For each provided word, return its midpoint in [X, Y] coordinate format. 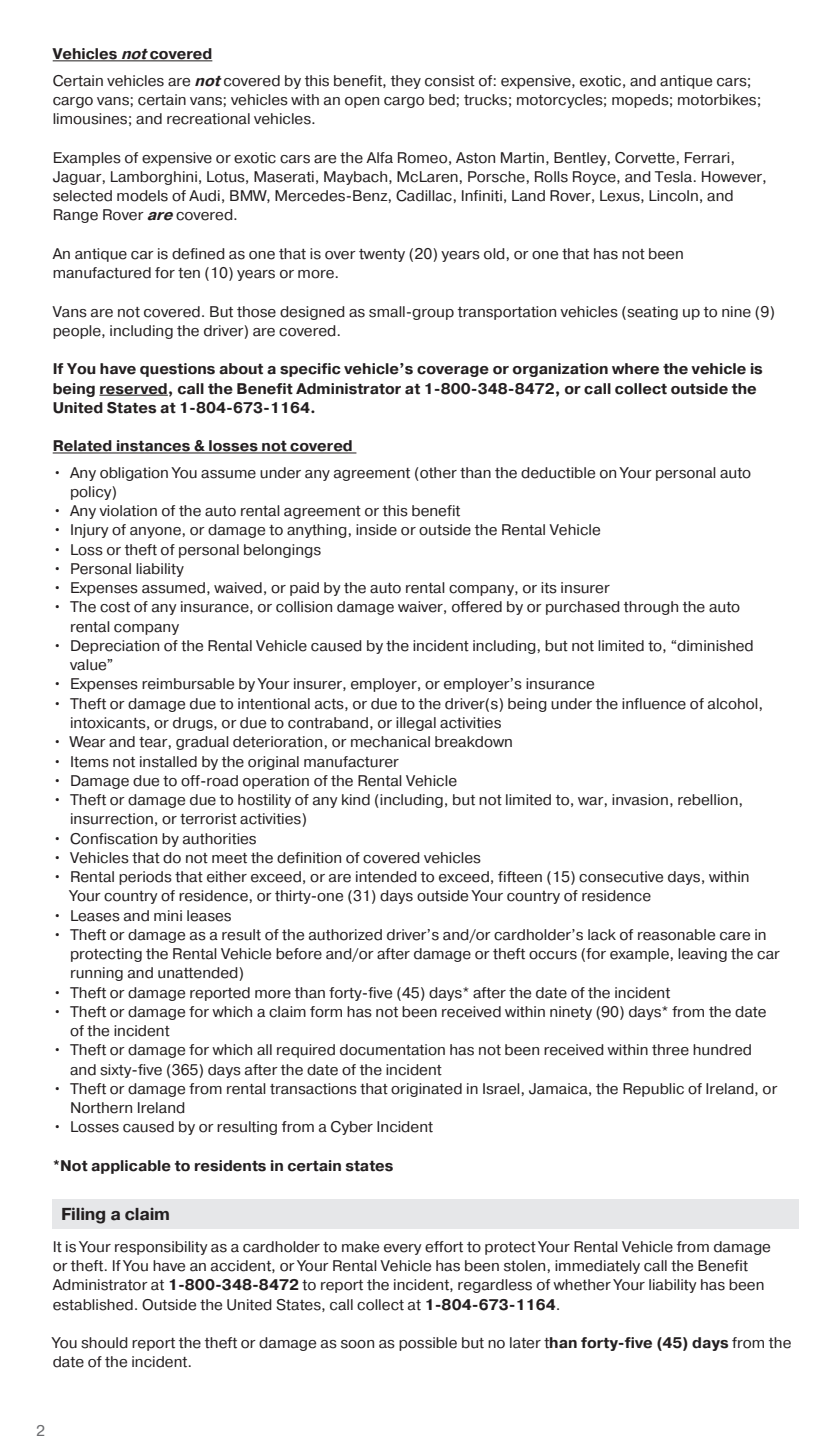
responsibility [161, 1248]
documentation [392, 1050]
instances [154, 447]
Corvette [645, 158]
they [406, 82]
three [670, 1050]
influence [654, 704]
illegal [416, 724]
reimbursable [188, 684]
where [635, 369]
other [438, 473]
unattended [199, 974]
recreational [208, 119]
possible [428, 1344]
